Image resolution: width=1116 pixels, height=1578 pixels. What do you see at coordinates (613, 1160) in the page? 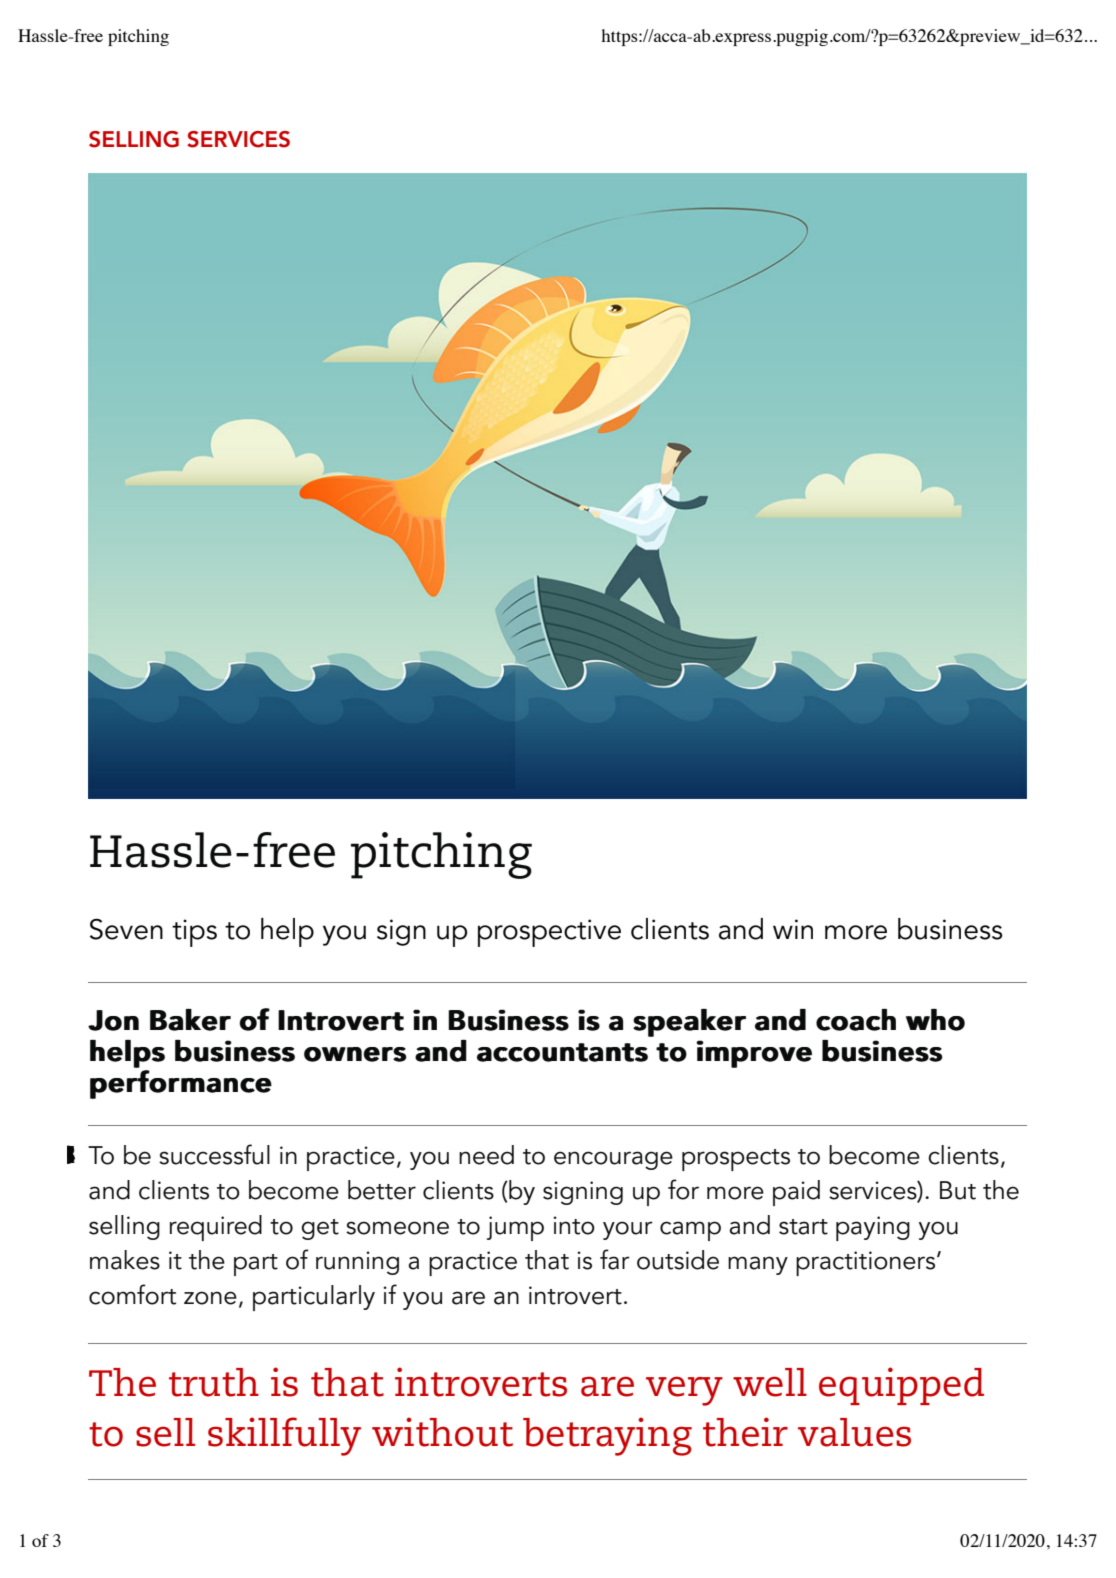
I see `encourage` at bounding box center [613, 1160].
